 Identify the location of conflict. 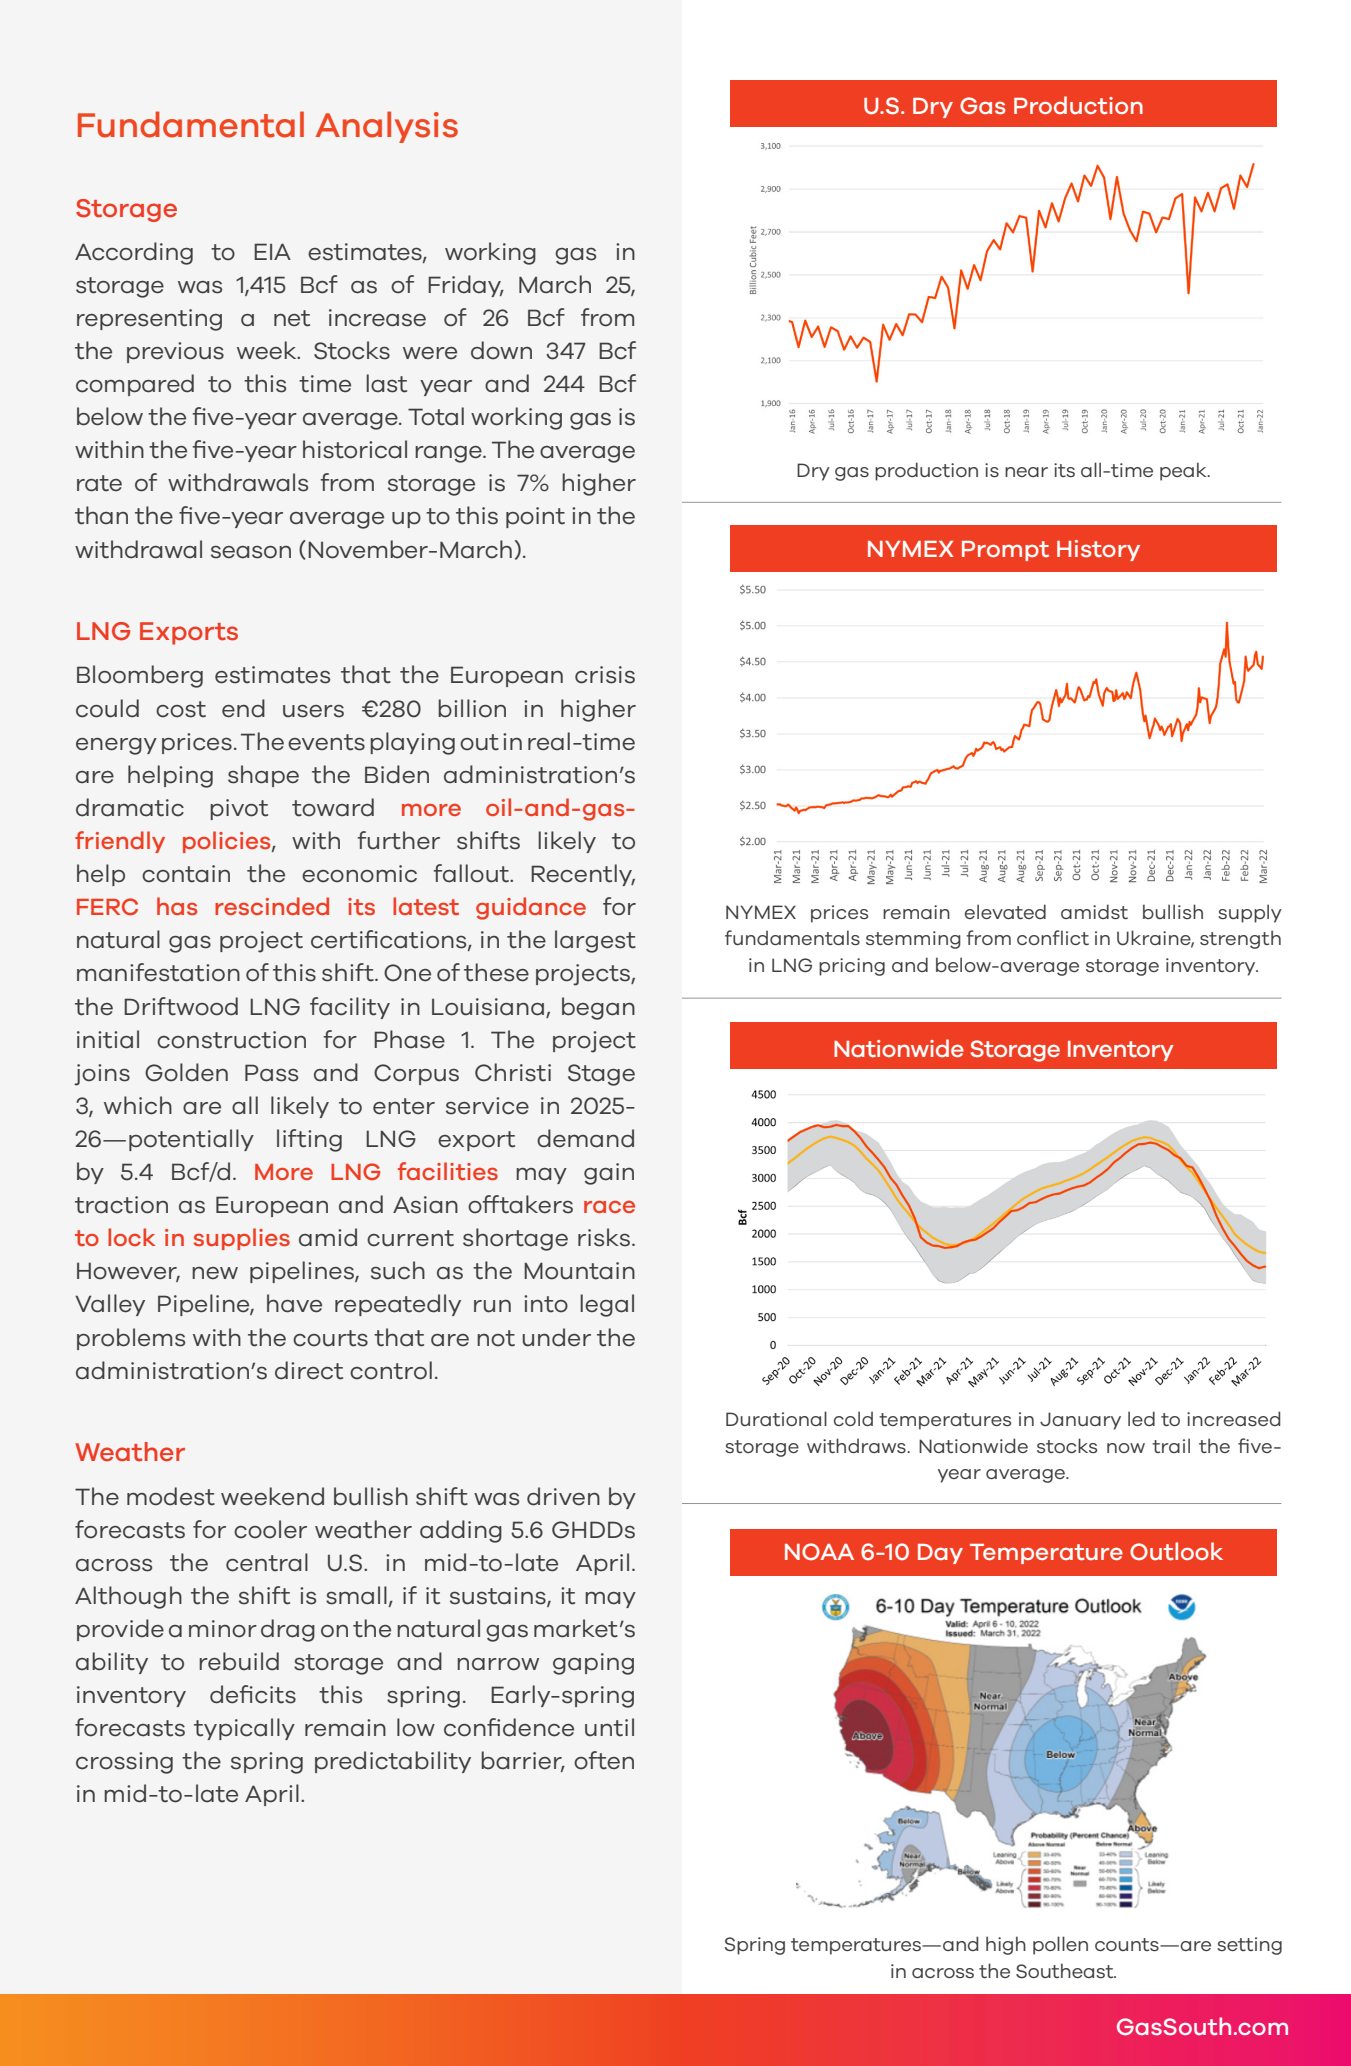
(1053, 937).
